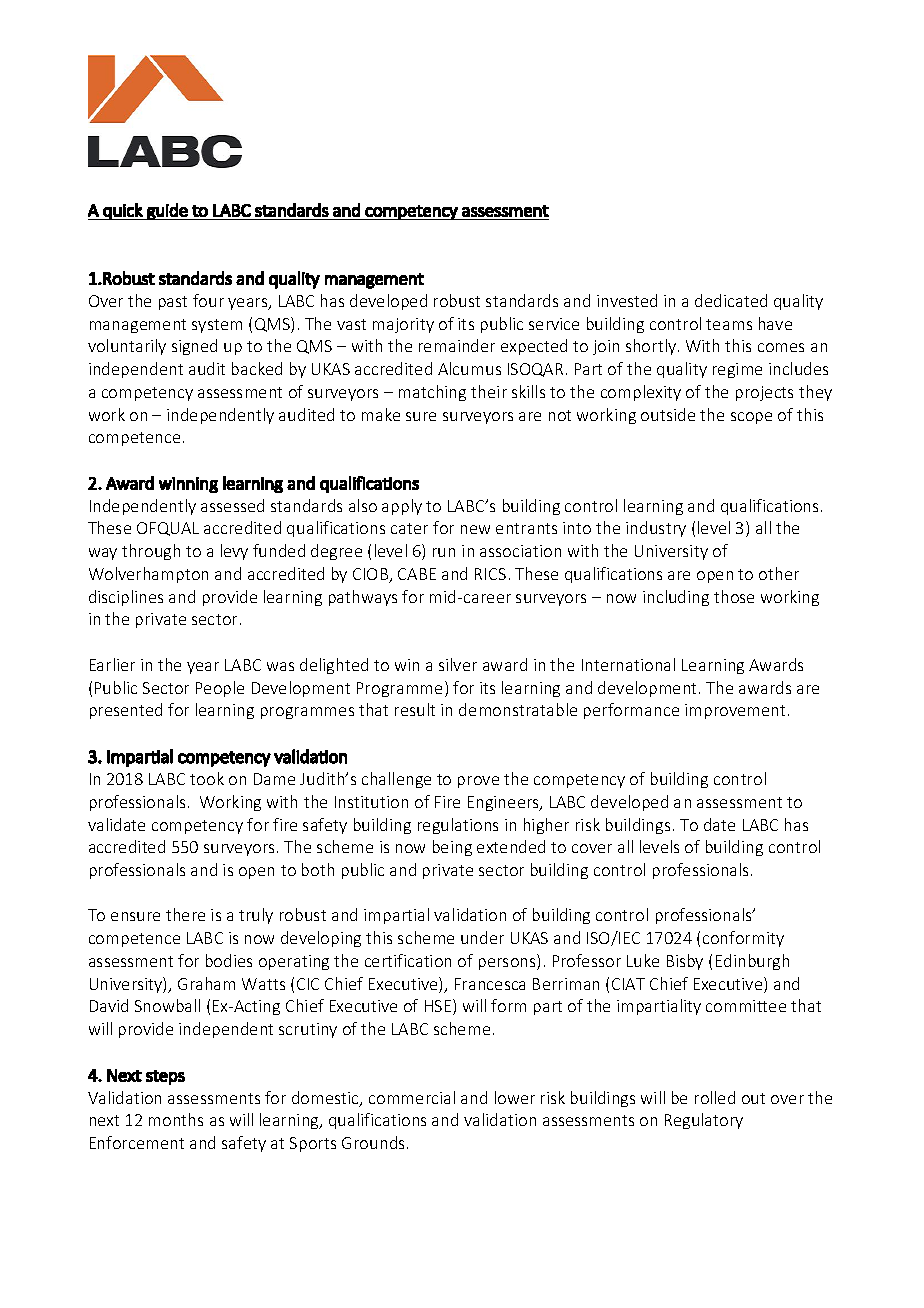  What do you see at coordinates (731, 300) in the screenshot?
I see `dedicated` at bounding box center [731, 300].
